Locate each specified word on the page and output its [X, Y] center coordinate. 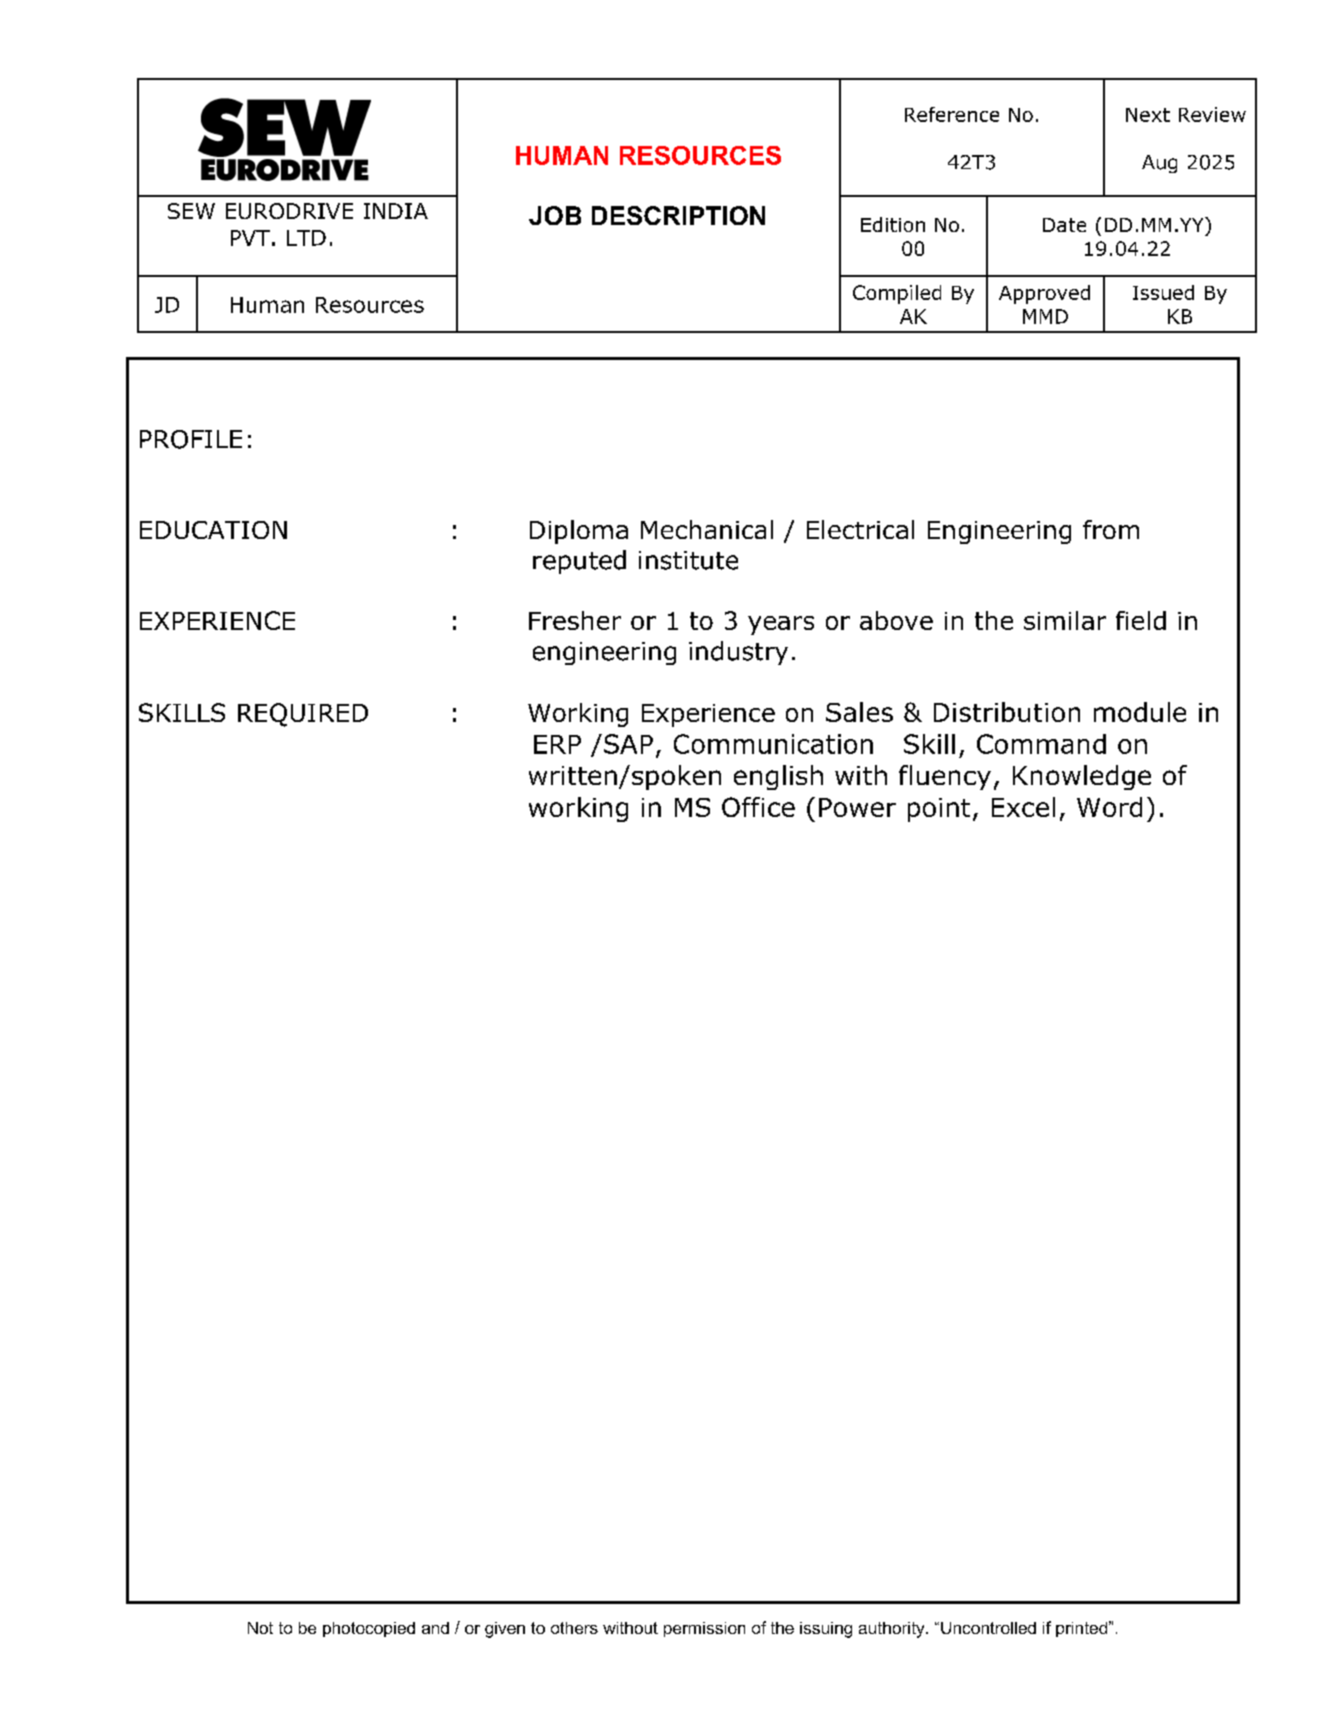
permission [704, 1629]
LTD [306, 238]
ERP [557, 744]
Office [758, 807]
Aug [1159, 164]
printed [1083, 1629]
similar [1065, 620]
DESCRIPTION [678, 215]
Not [260, 1628]
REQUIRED [303, 715]
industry [738, 653]
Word [1109, 807]
